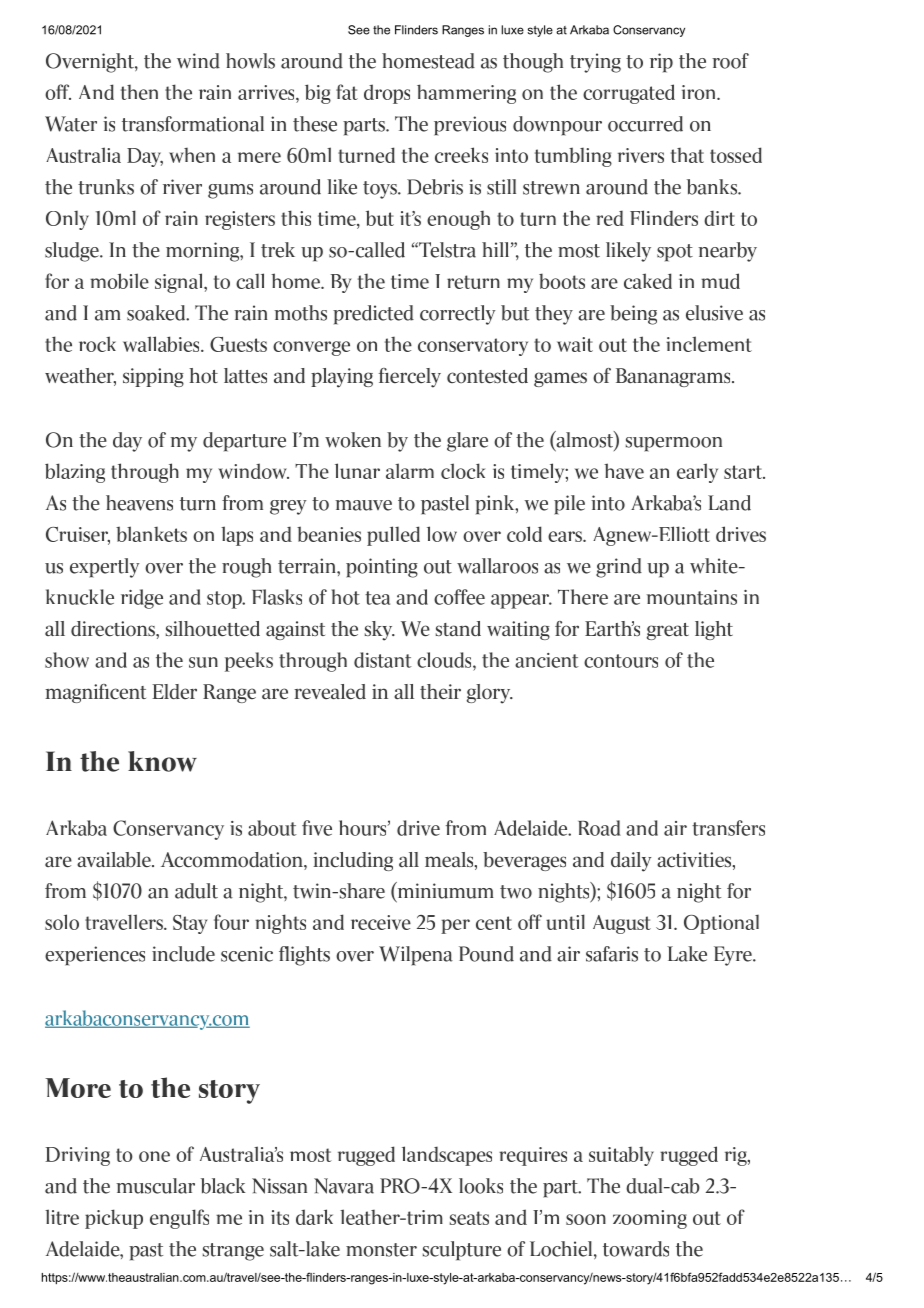 Image resolution: width=924 pixels, height=1308 pixels. Describe the element at coordinates (139, 92) in the screenshot. I see `then` at that location.
